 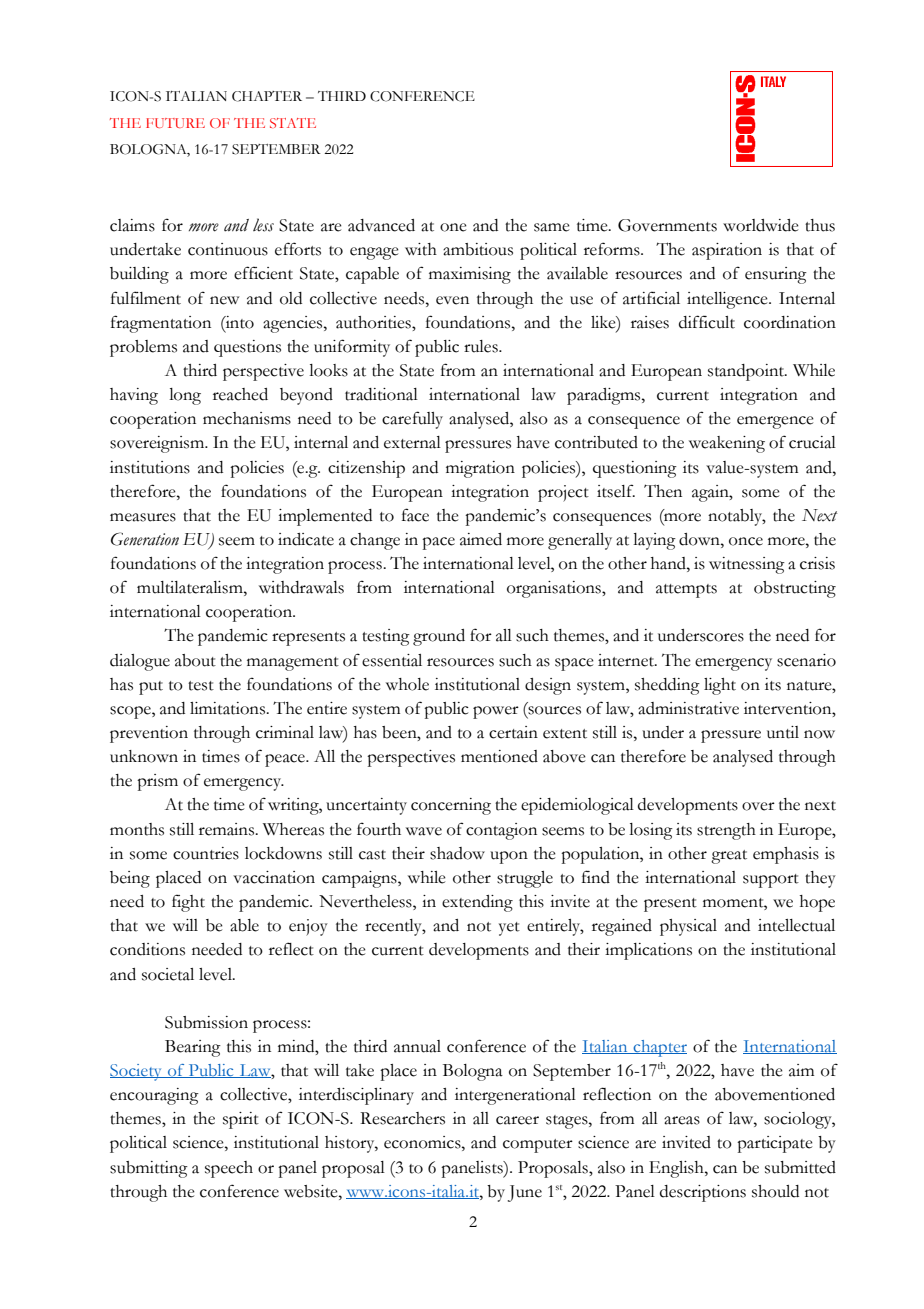 What do you see at coordinates (439, 637) in the document?
I see `ground` at bounding box center [439, 637].
